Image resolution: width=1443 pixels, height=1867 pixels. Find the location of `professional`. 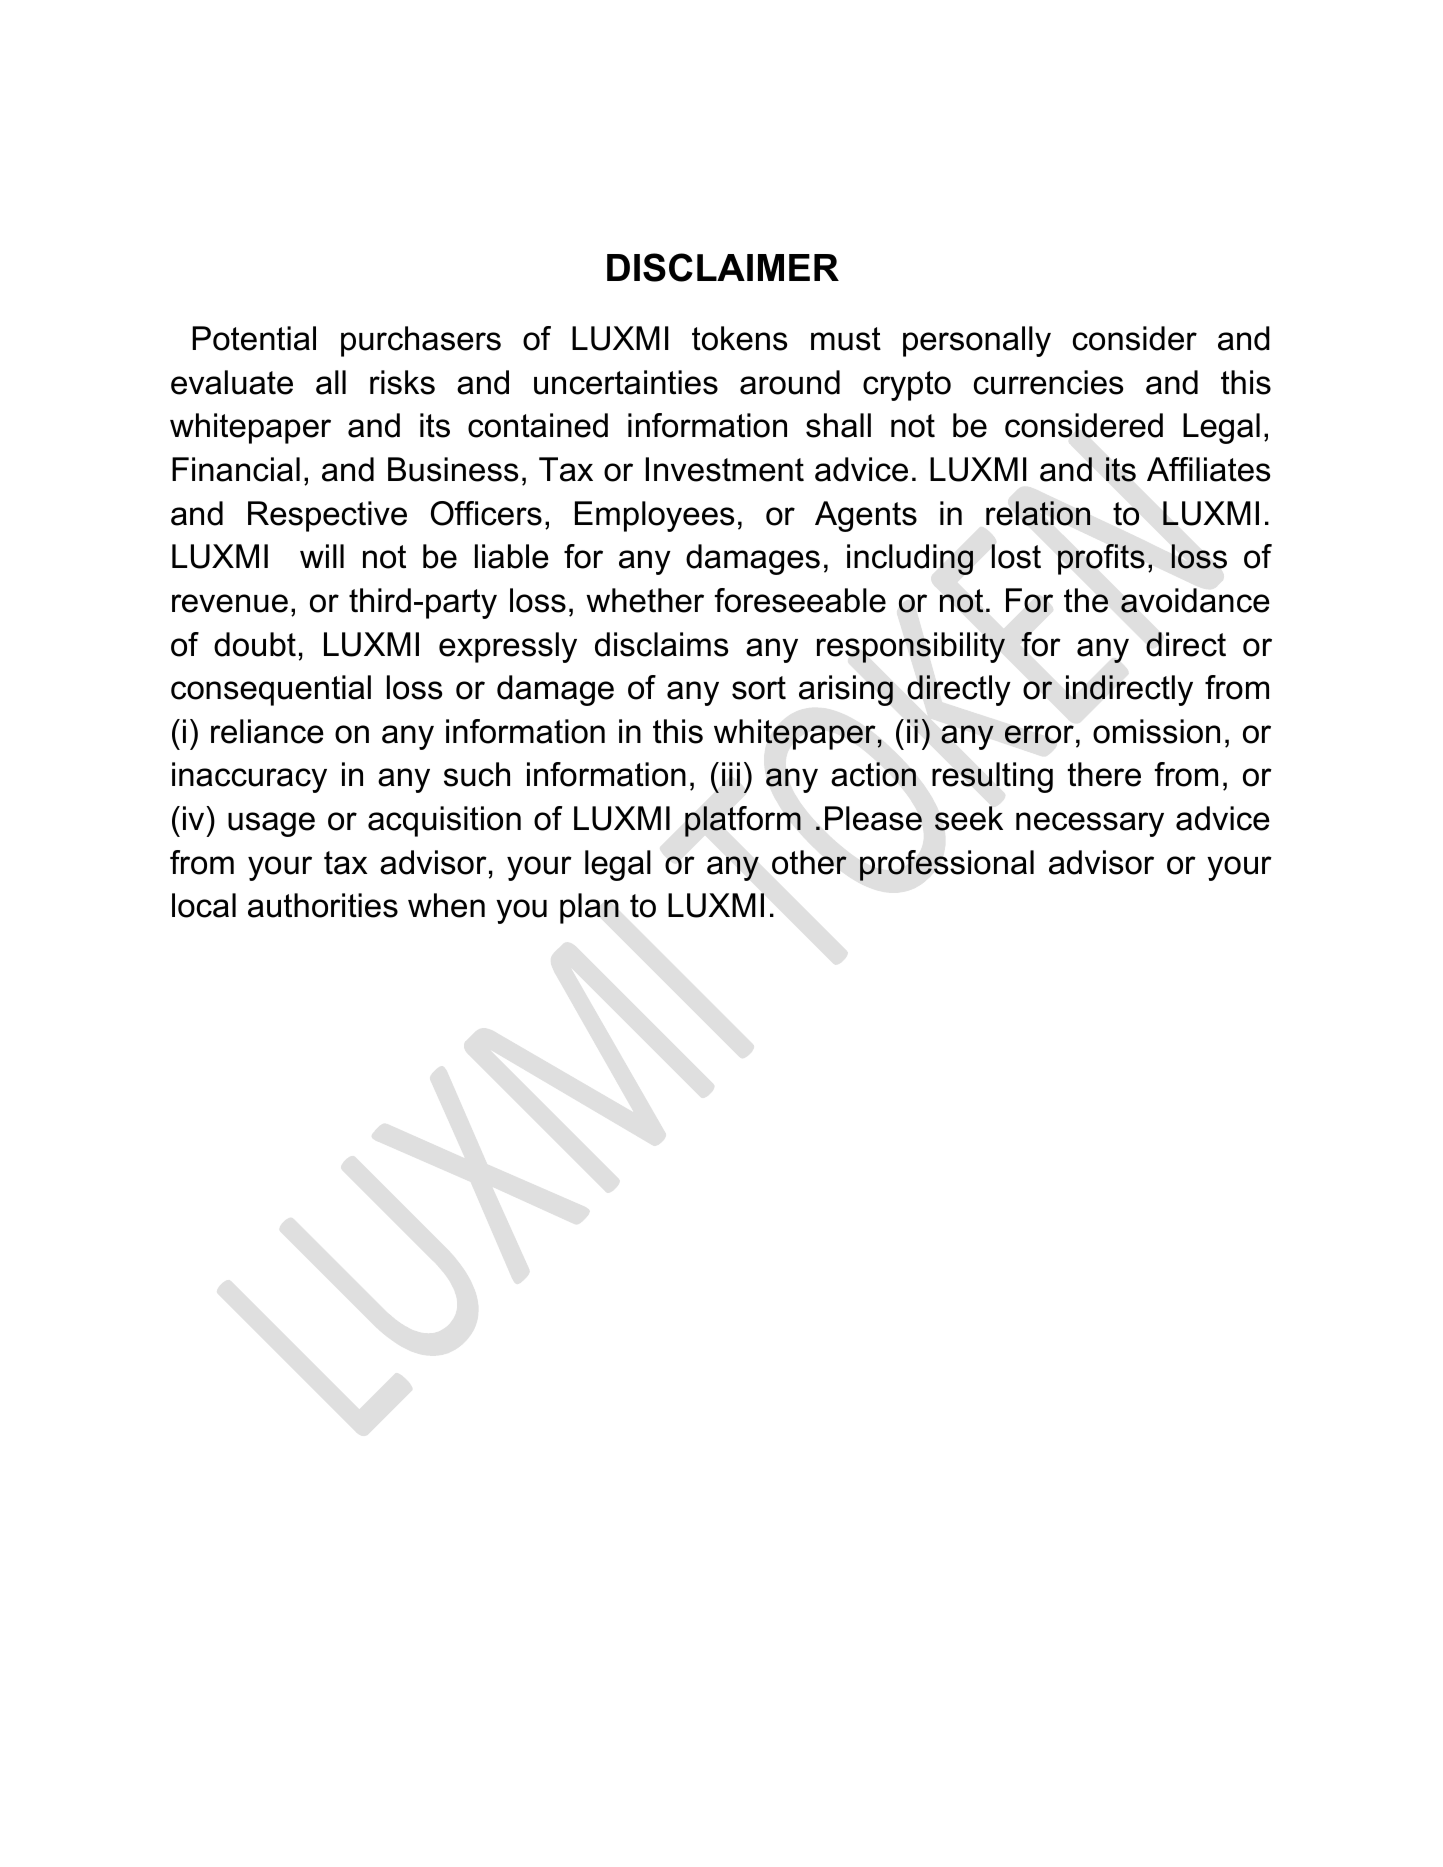

professional is located at coordinates (947, 865).
